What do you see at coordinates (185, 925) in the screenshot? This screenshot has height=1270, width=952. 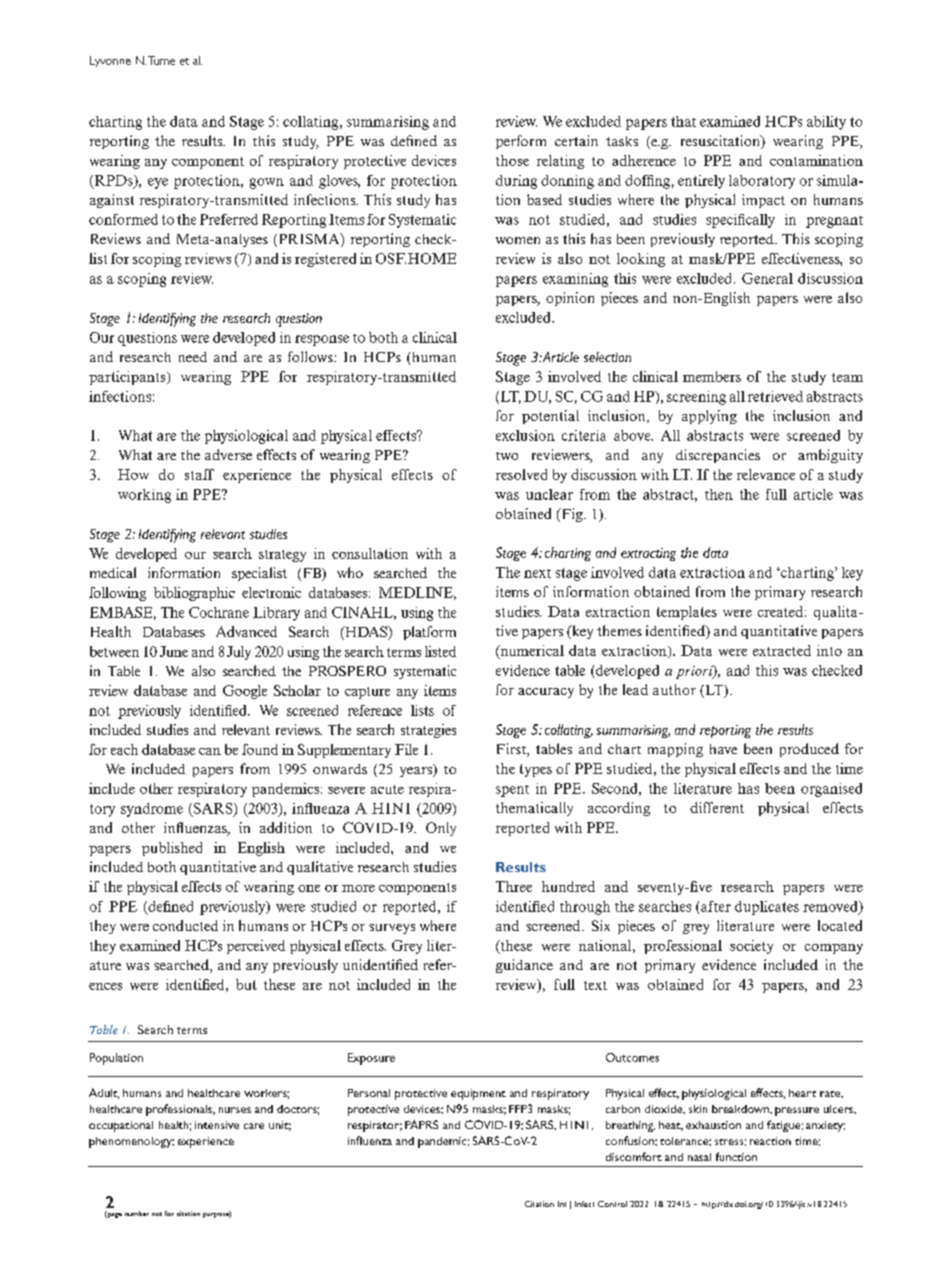 I see `conducted` at bounding box center [185, 925].
